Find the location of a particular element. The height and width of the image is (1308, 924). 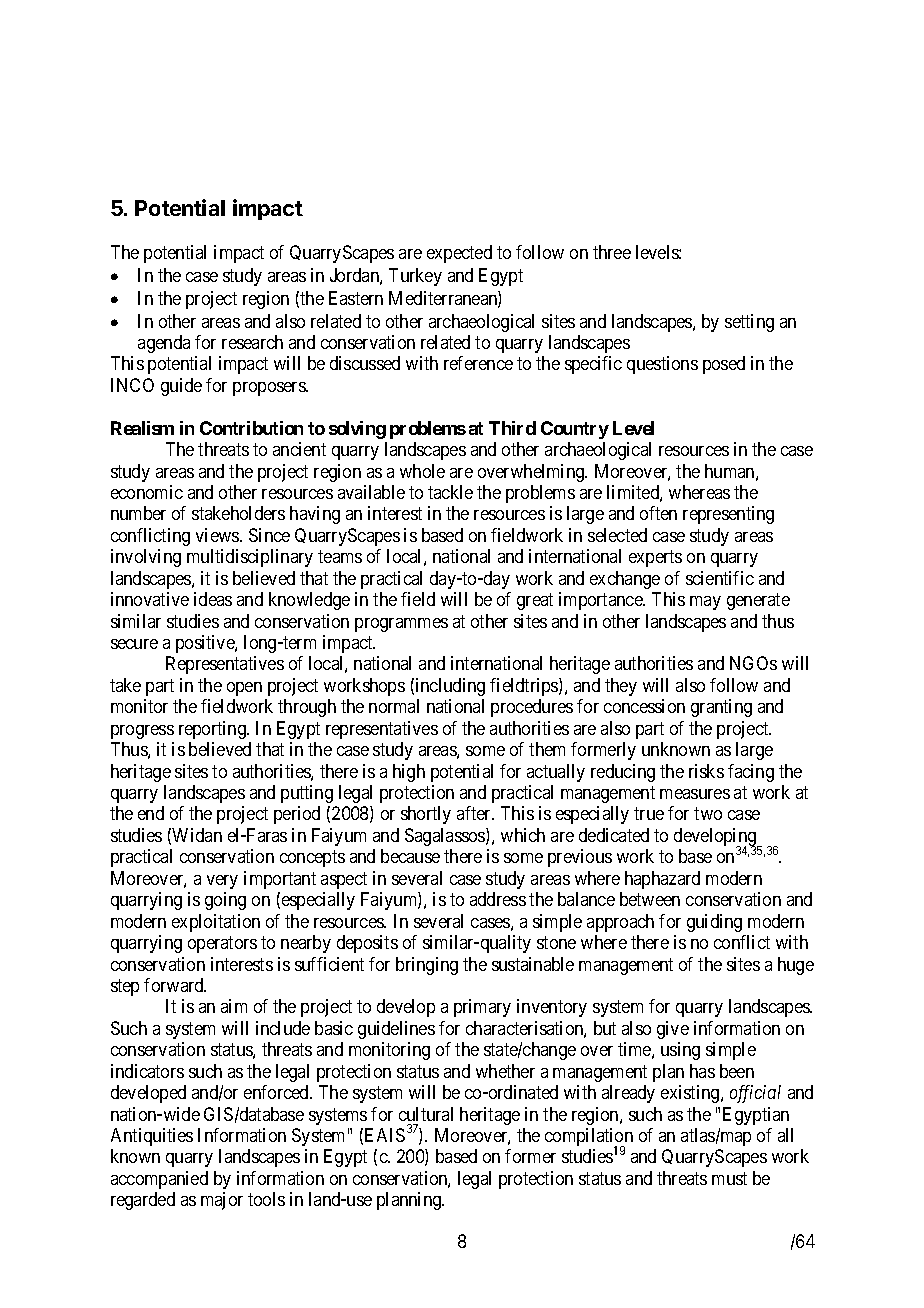

address is located at coordinates (498, 899).
